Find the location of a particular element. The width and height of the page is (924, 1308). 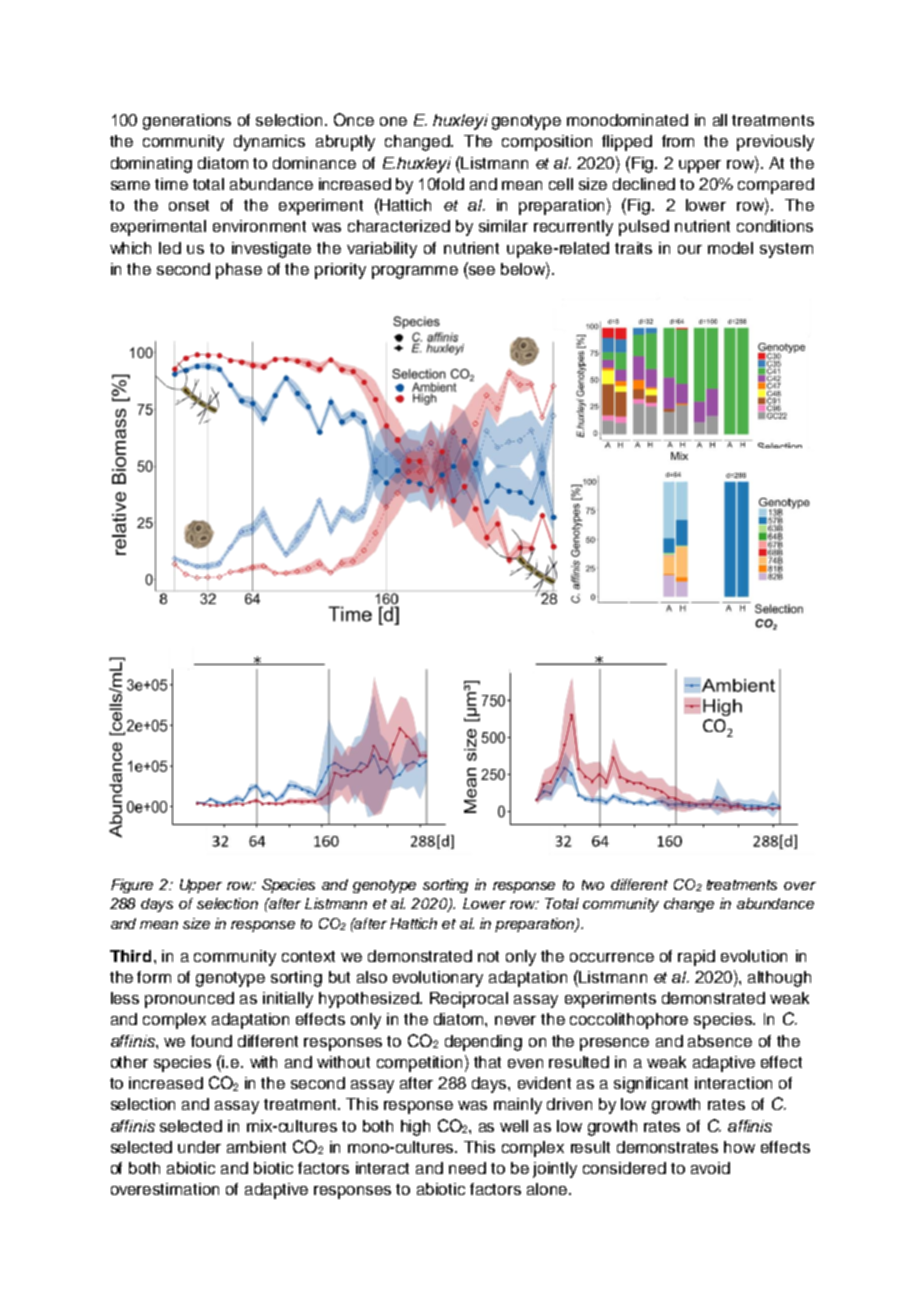

need is located at coordinates (467, 1168).
